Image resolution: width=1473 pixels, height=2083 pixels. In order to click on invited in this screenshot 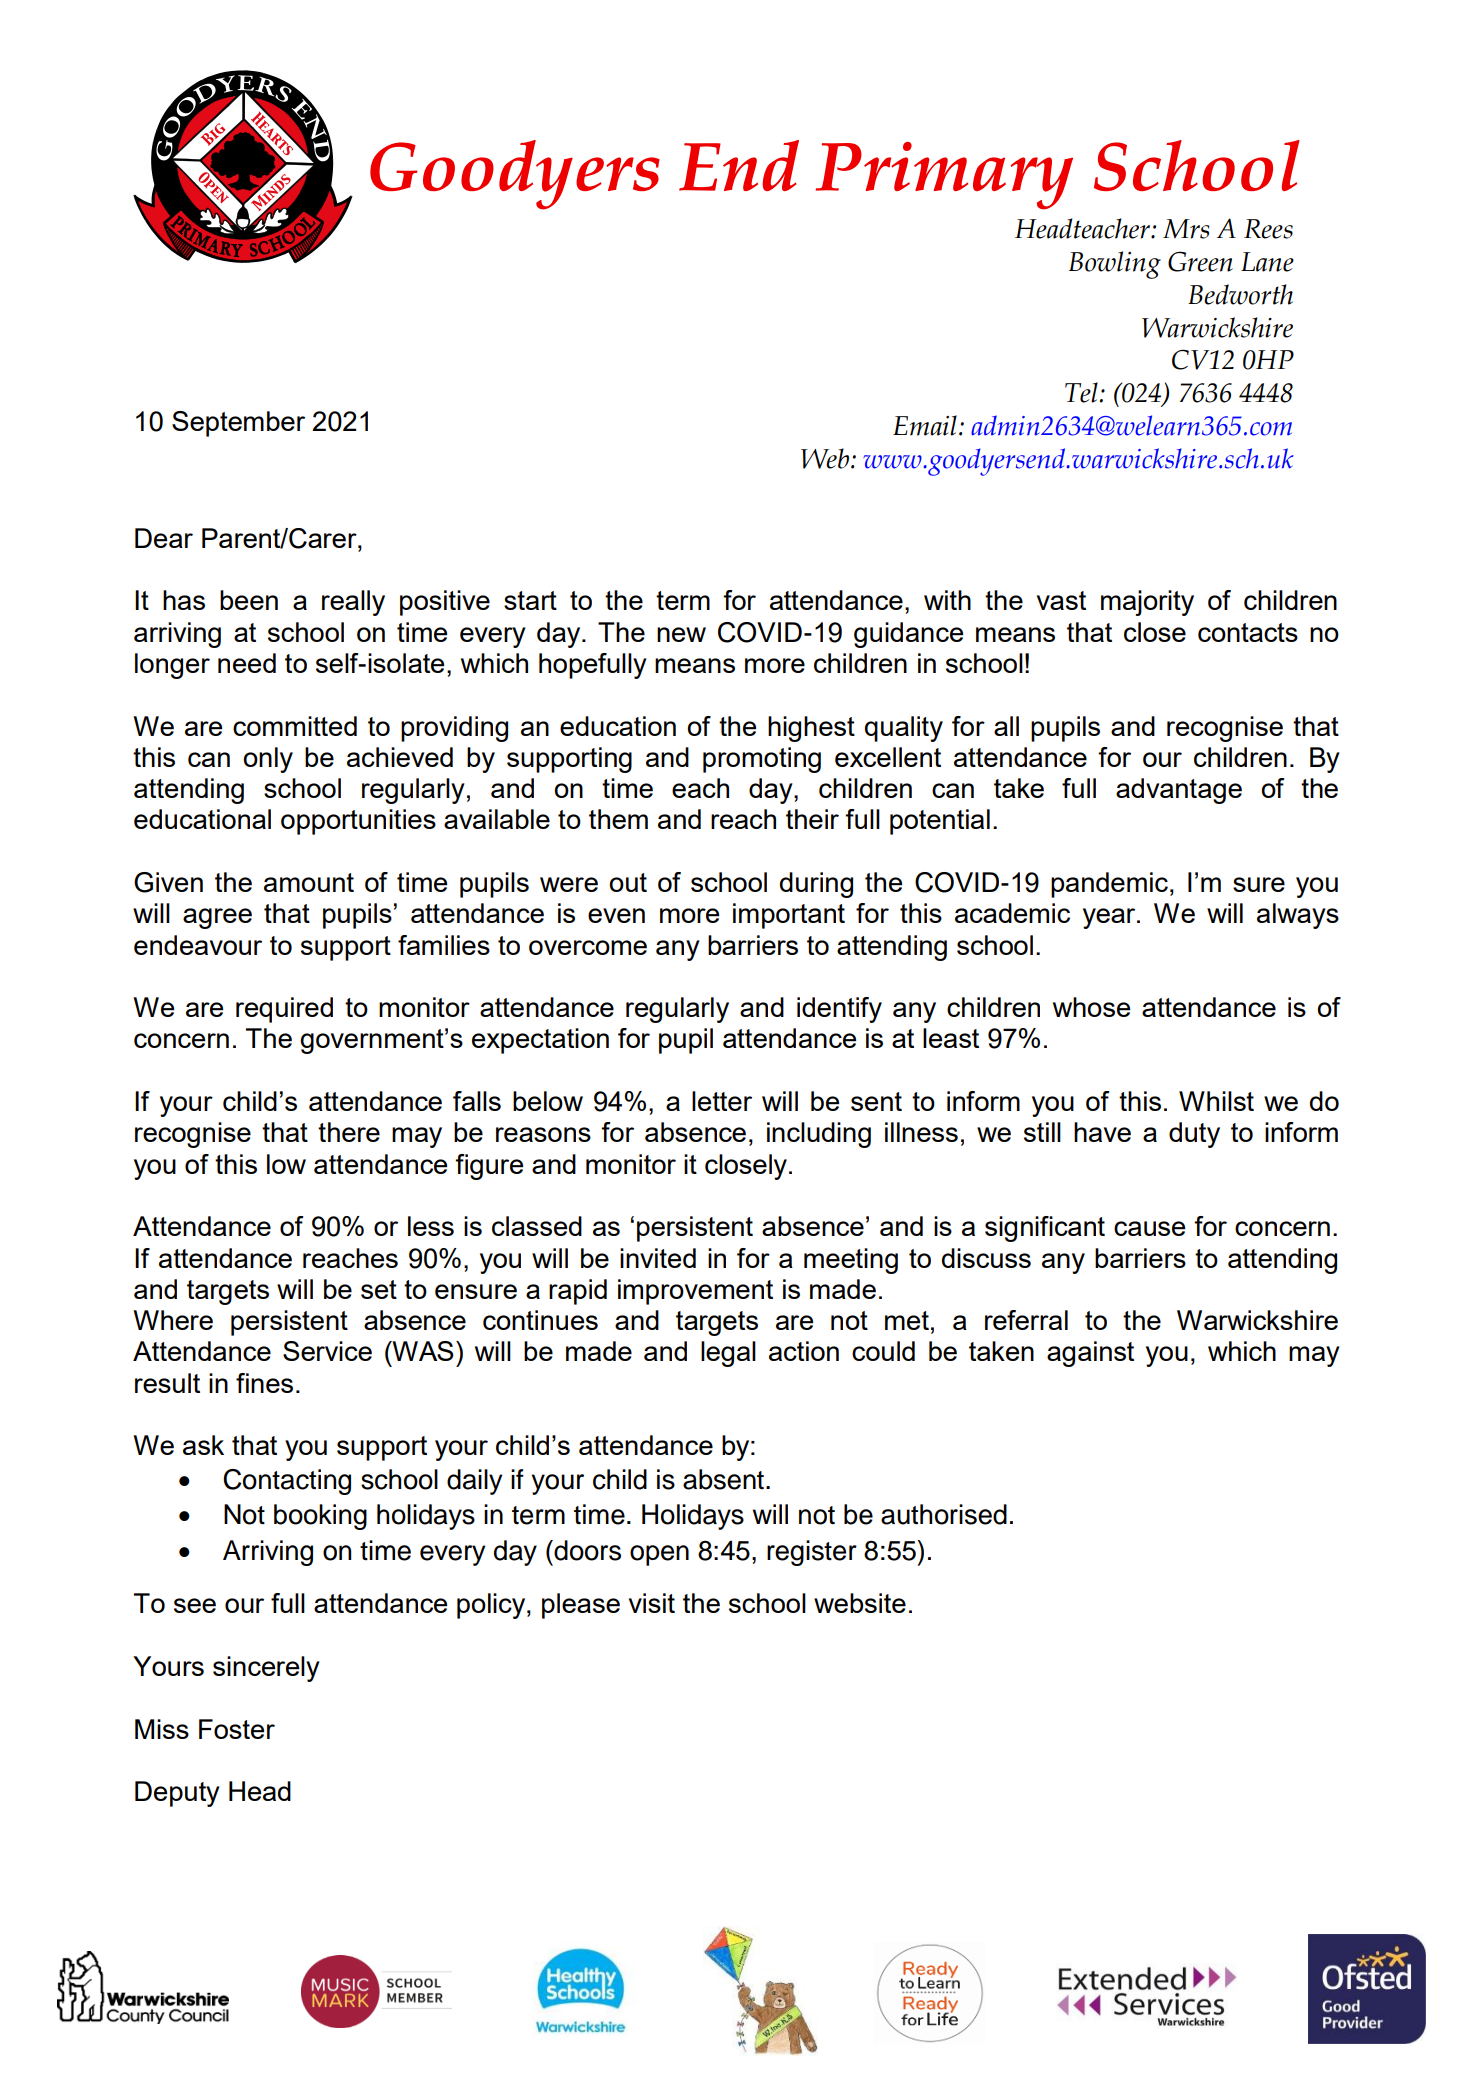, I will do `click(658, 1258)`.
